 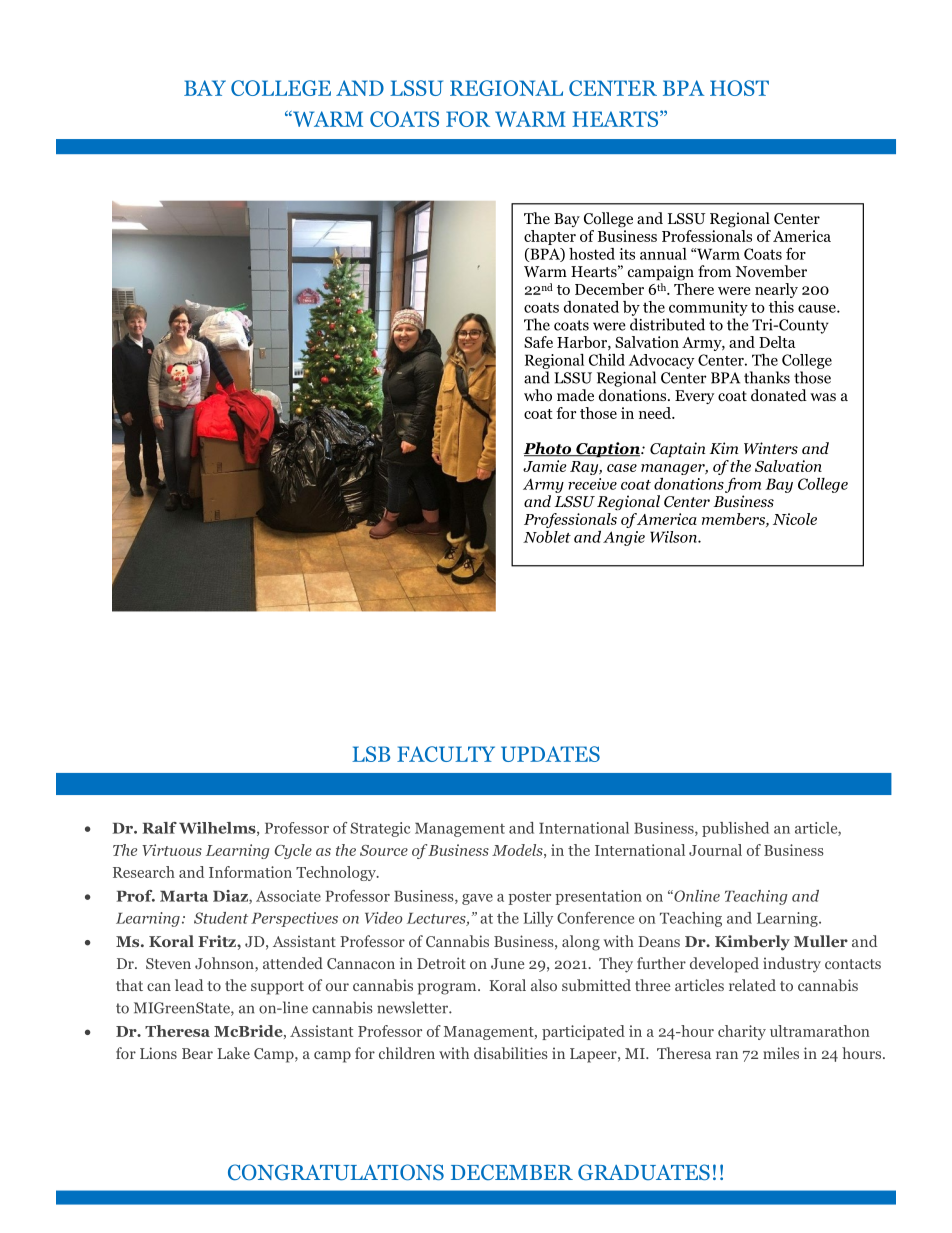 I want to click on Winters, so click(x=771, y=448).
